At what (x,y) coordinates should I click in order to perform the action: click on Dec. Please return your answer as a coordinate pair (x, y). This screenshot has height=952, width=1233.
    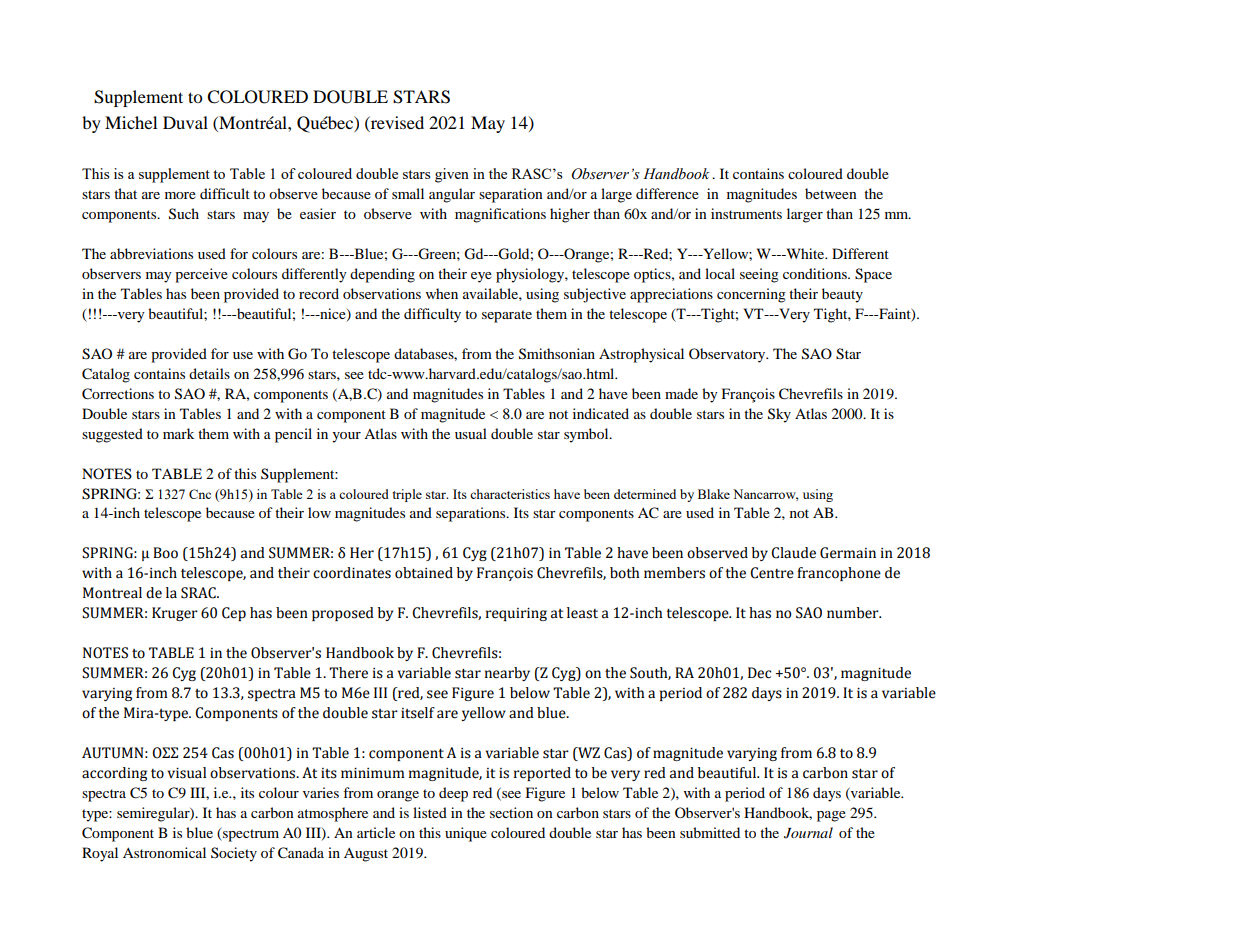
    Looking at the image, I should click on (759, 673).
